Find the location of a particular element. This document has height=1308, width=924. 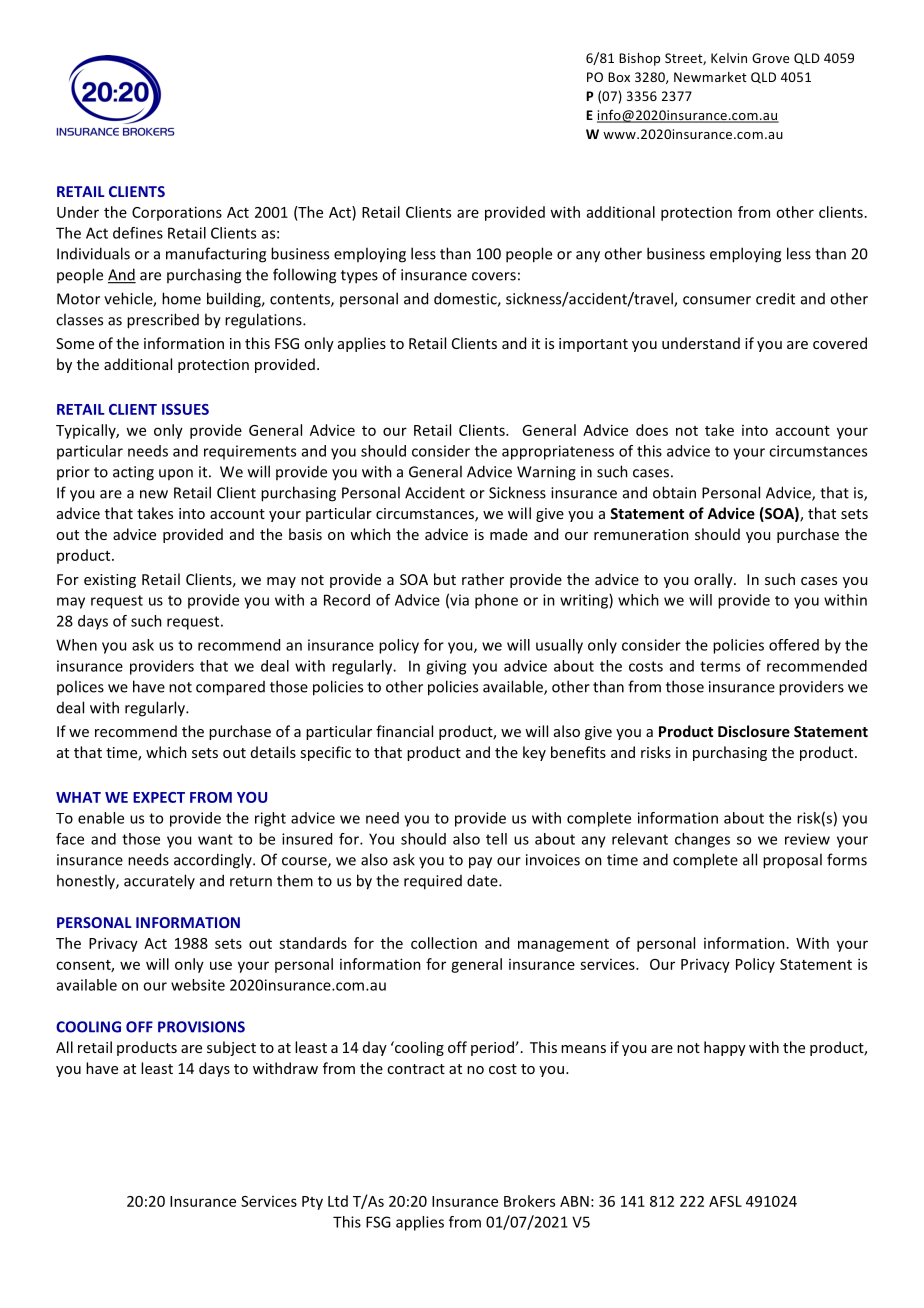

EXPECT is located at coordinates (159, 797).
